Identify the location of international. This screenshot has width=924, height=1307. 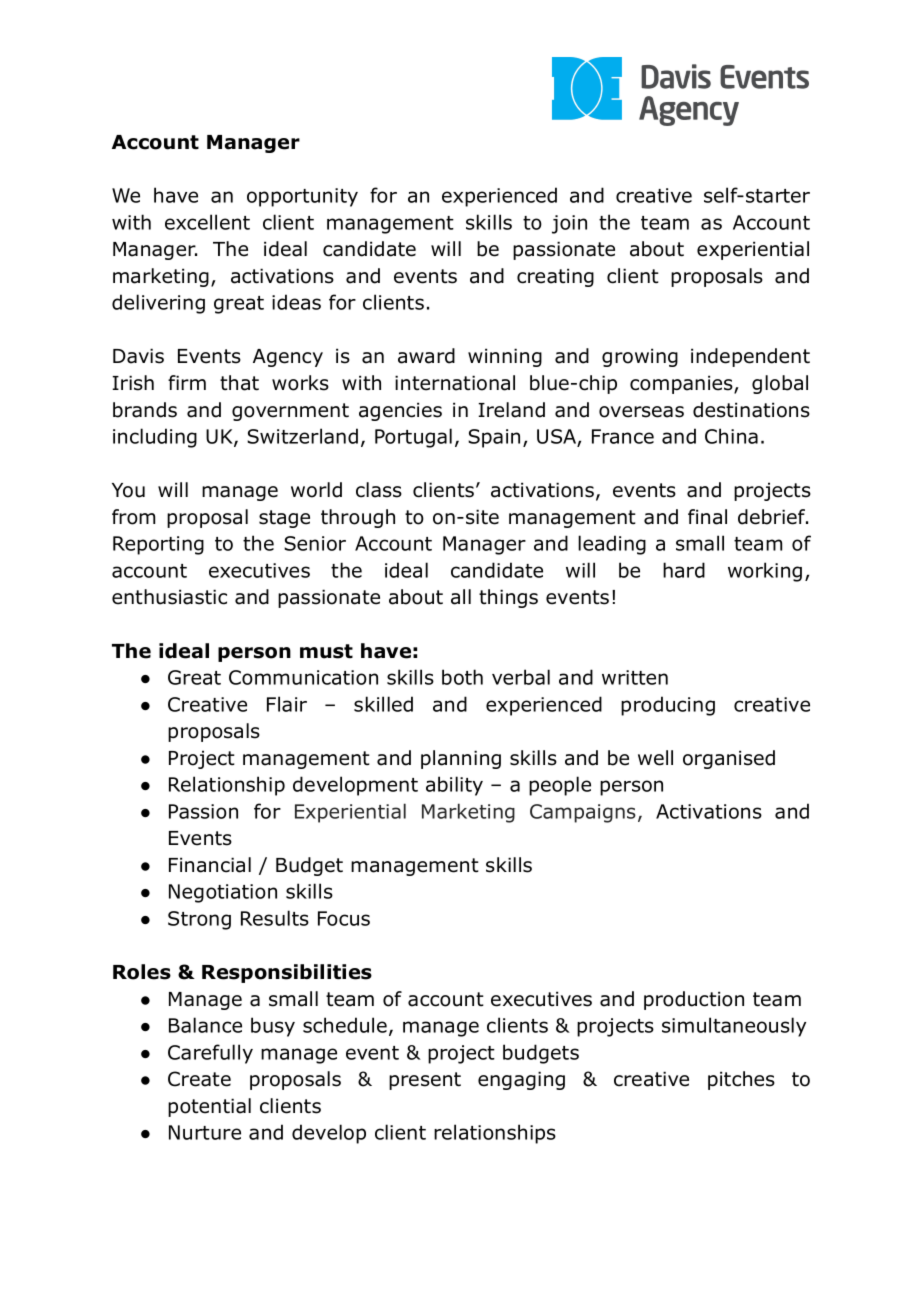
(455, 383).
